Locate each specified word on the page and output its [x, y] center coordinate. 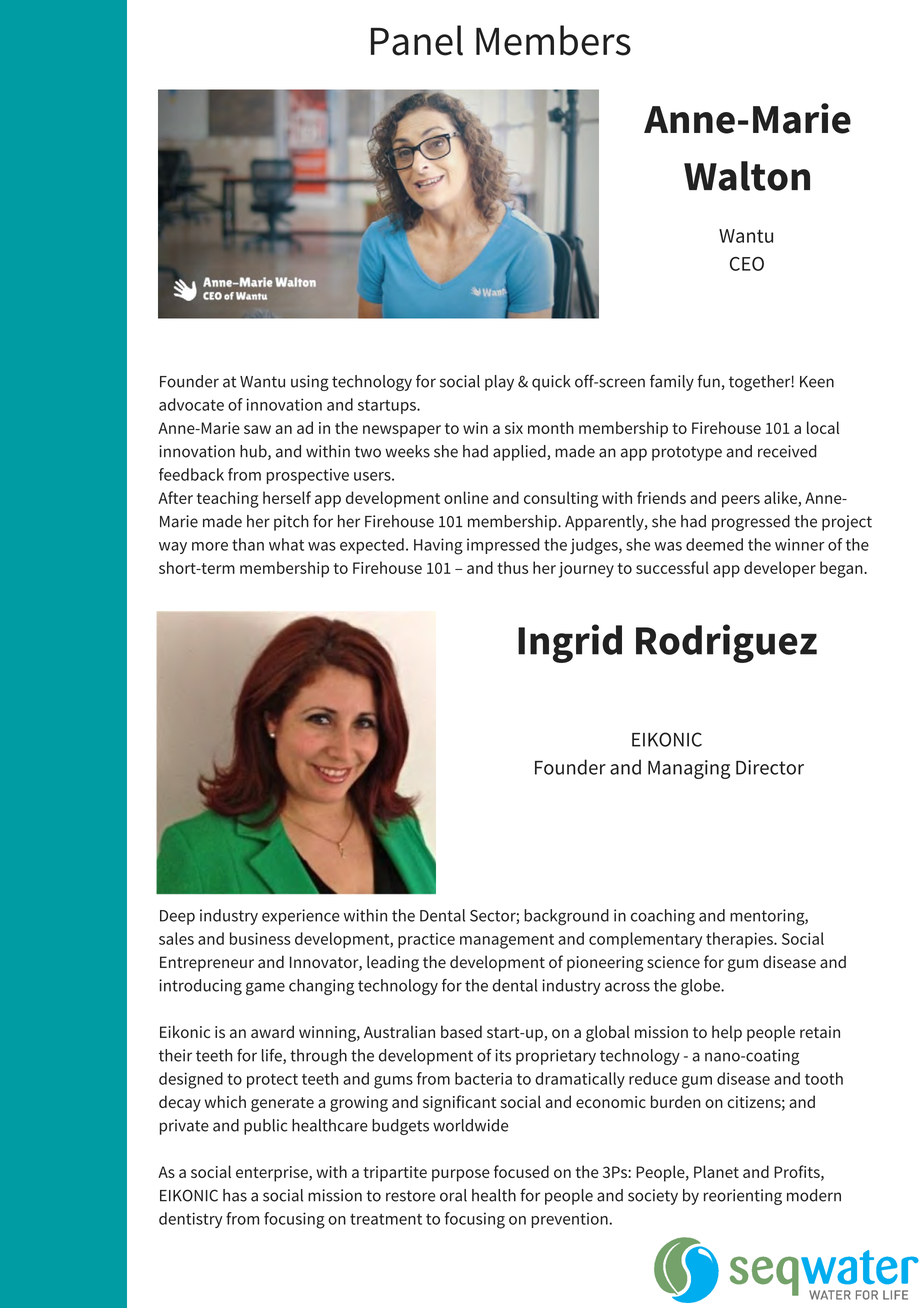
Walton [747, 176]
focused [521, 1171]
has [235, 1195]
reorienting [743, 1197]
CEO [747, 264]
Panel [417, 40]
